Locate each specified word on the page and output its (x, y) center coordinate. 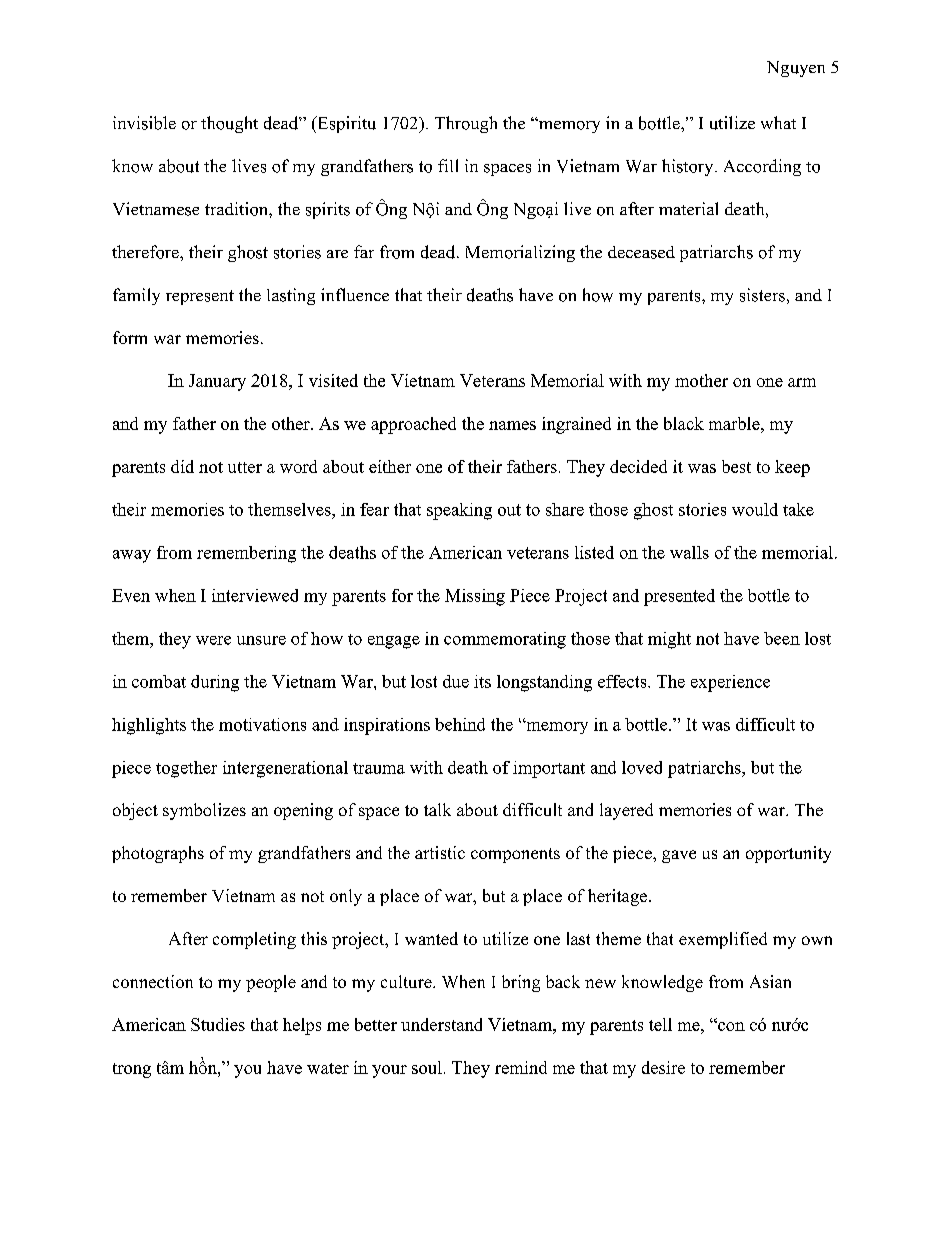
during (215, 683)
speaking (459, 511)
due (456, 681)
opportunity (788, 854)
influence (355, 294)
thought (229, 124)
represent (200, 297)
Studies (218, 1024)
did (182, 466)
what (778, 122)
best (736, 466)
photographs (158, 854)
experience (730, 683)
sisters (762, 295)
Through (466, 124)
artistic (440, 852)
